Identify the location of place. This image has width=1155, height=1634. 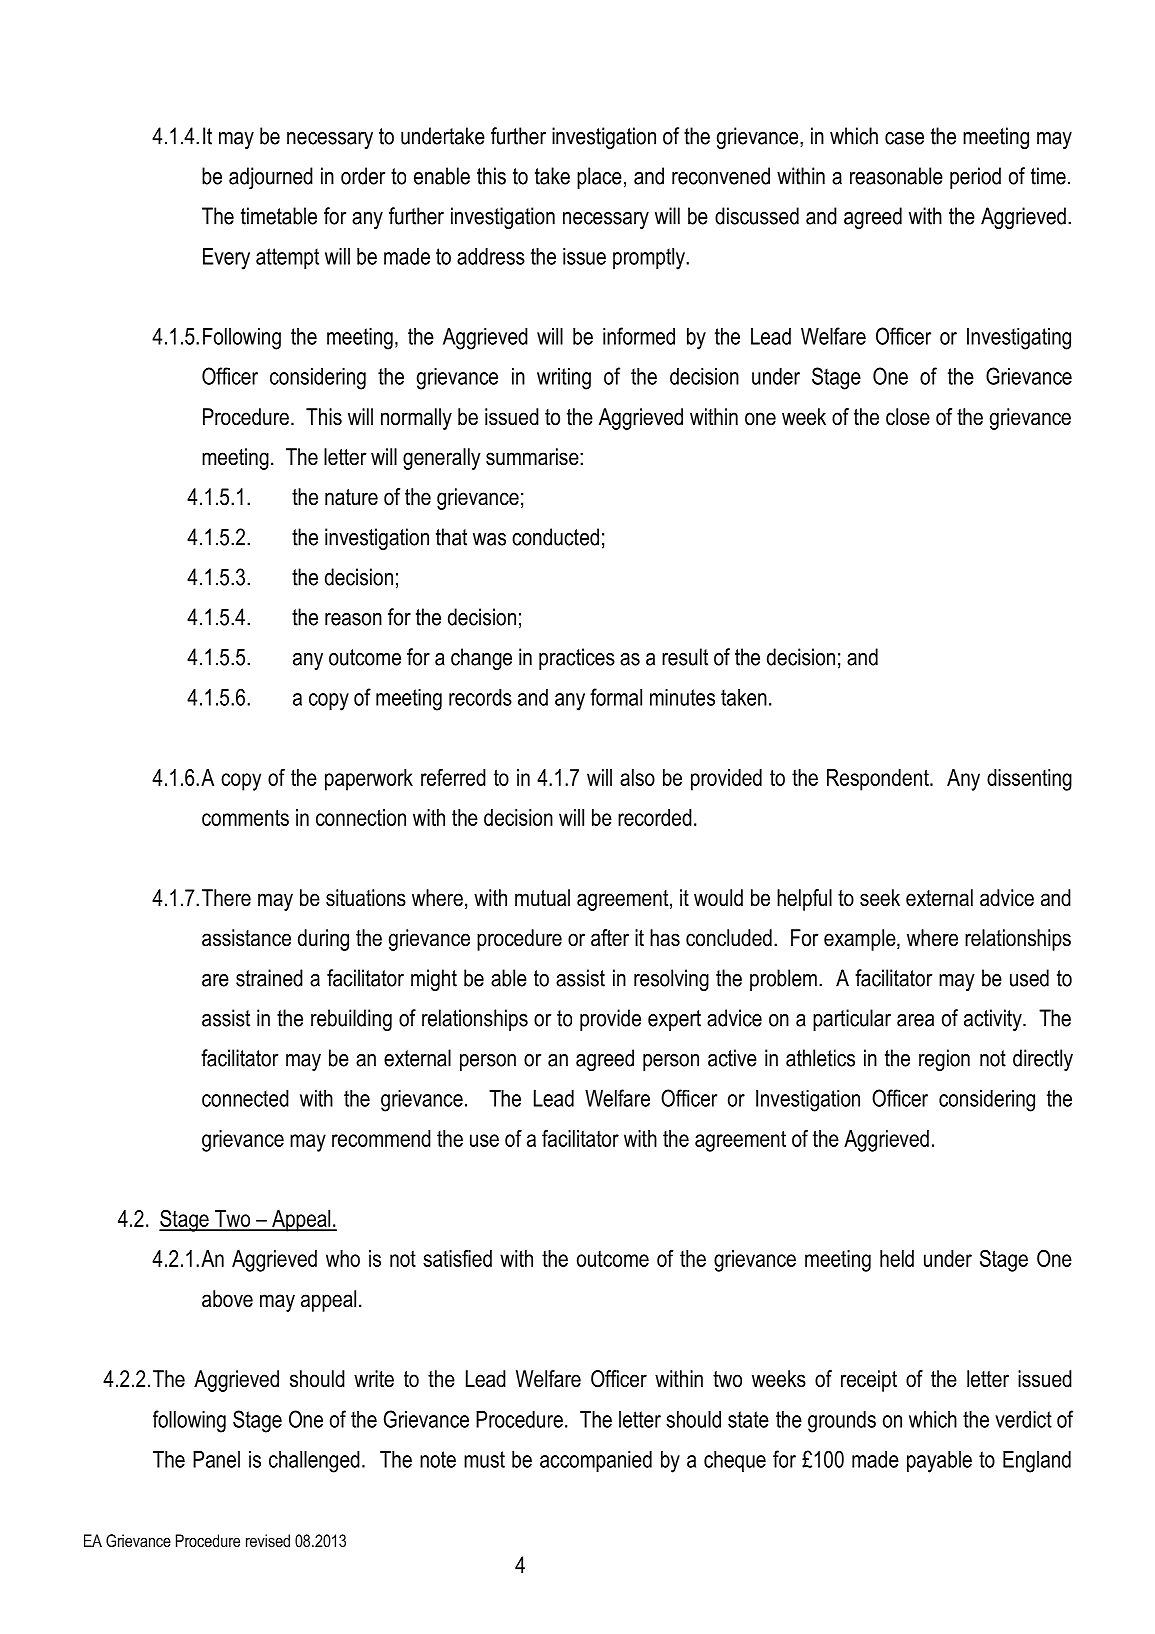
(599, 178).
